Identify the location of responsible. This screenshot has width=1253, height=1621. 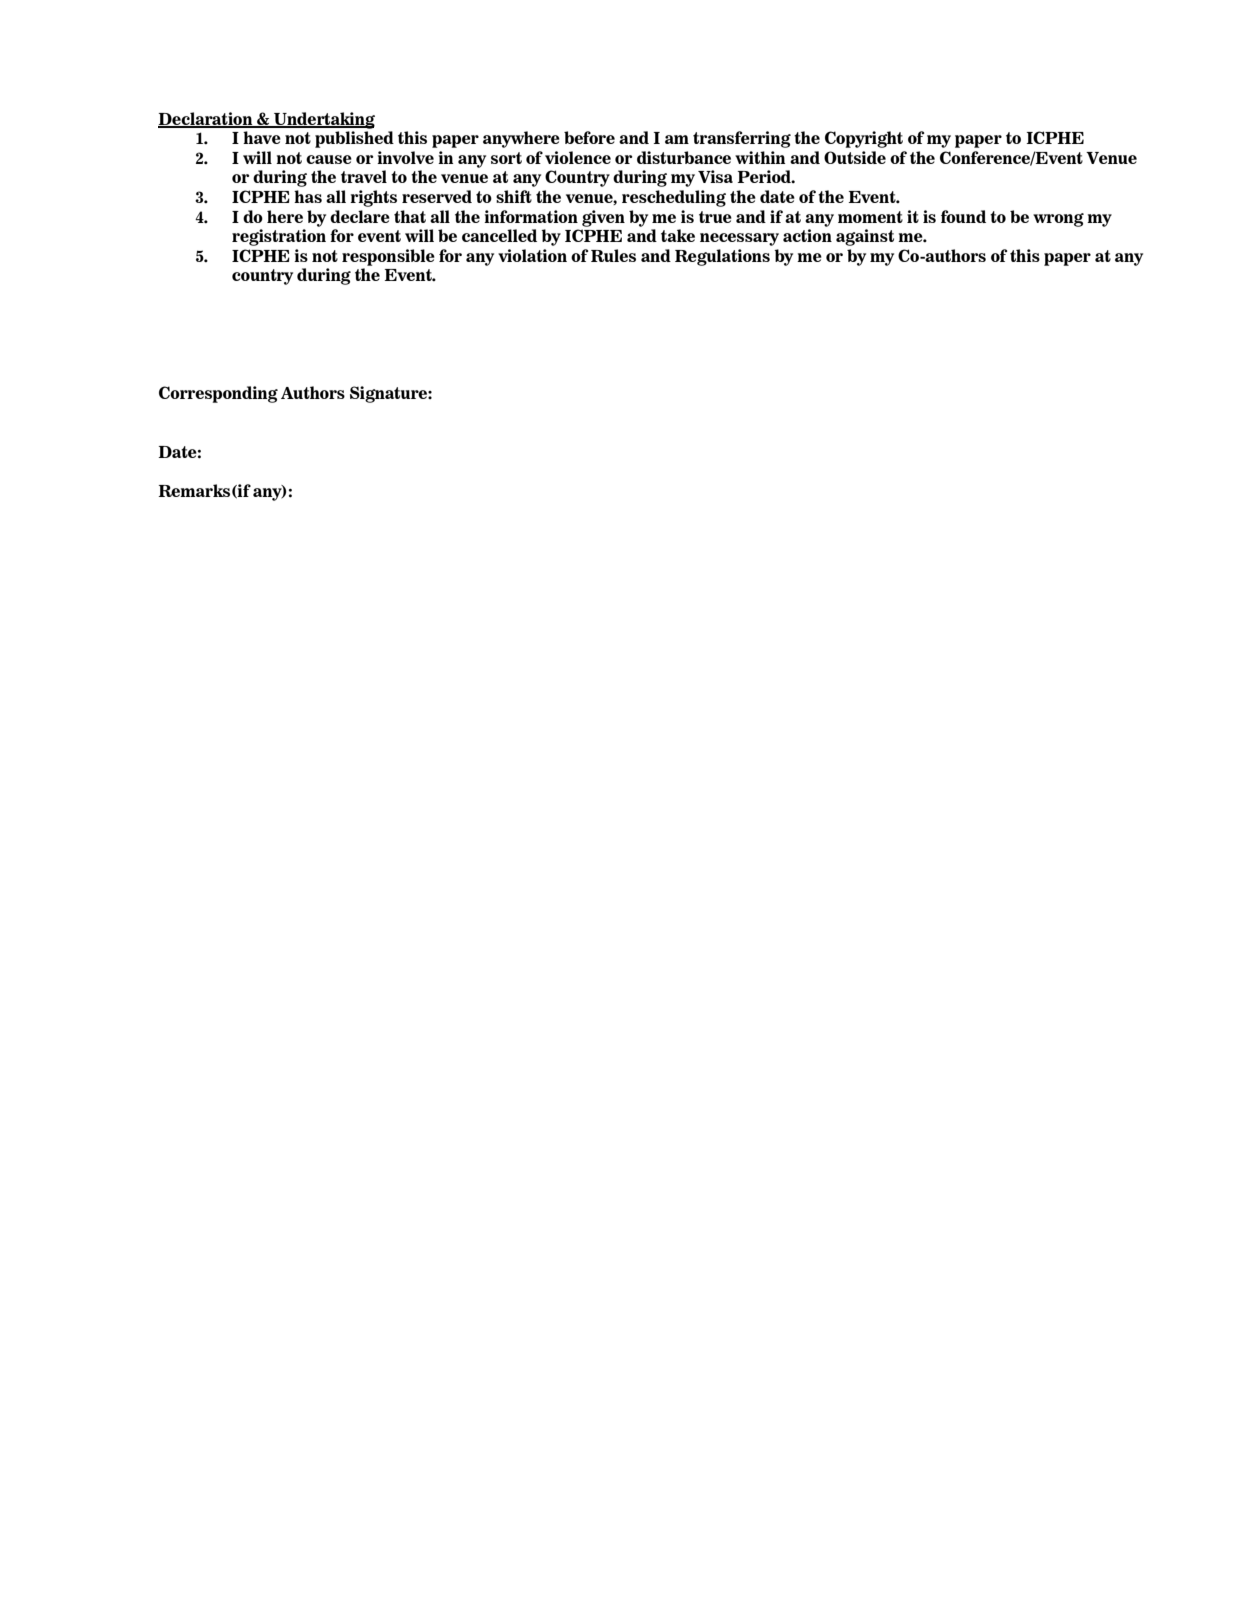
(388, 257).
